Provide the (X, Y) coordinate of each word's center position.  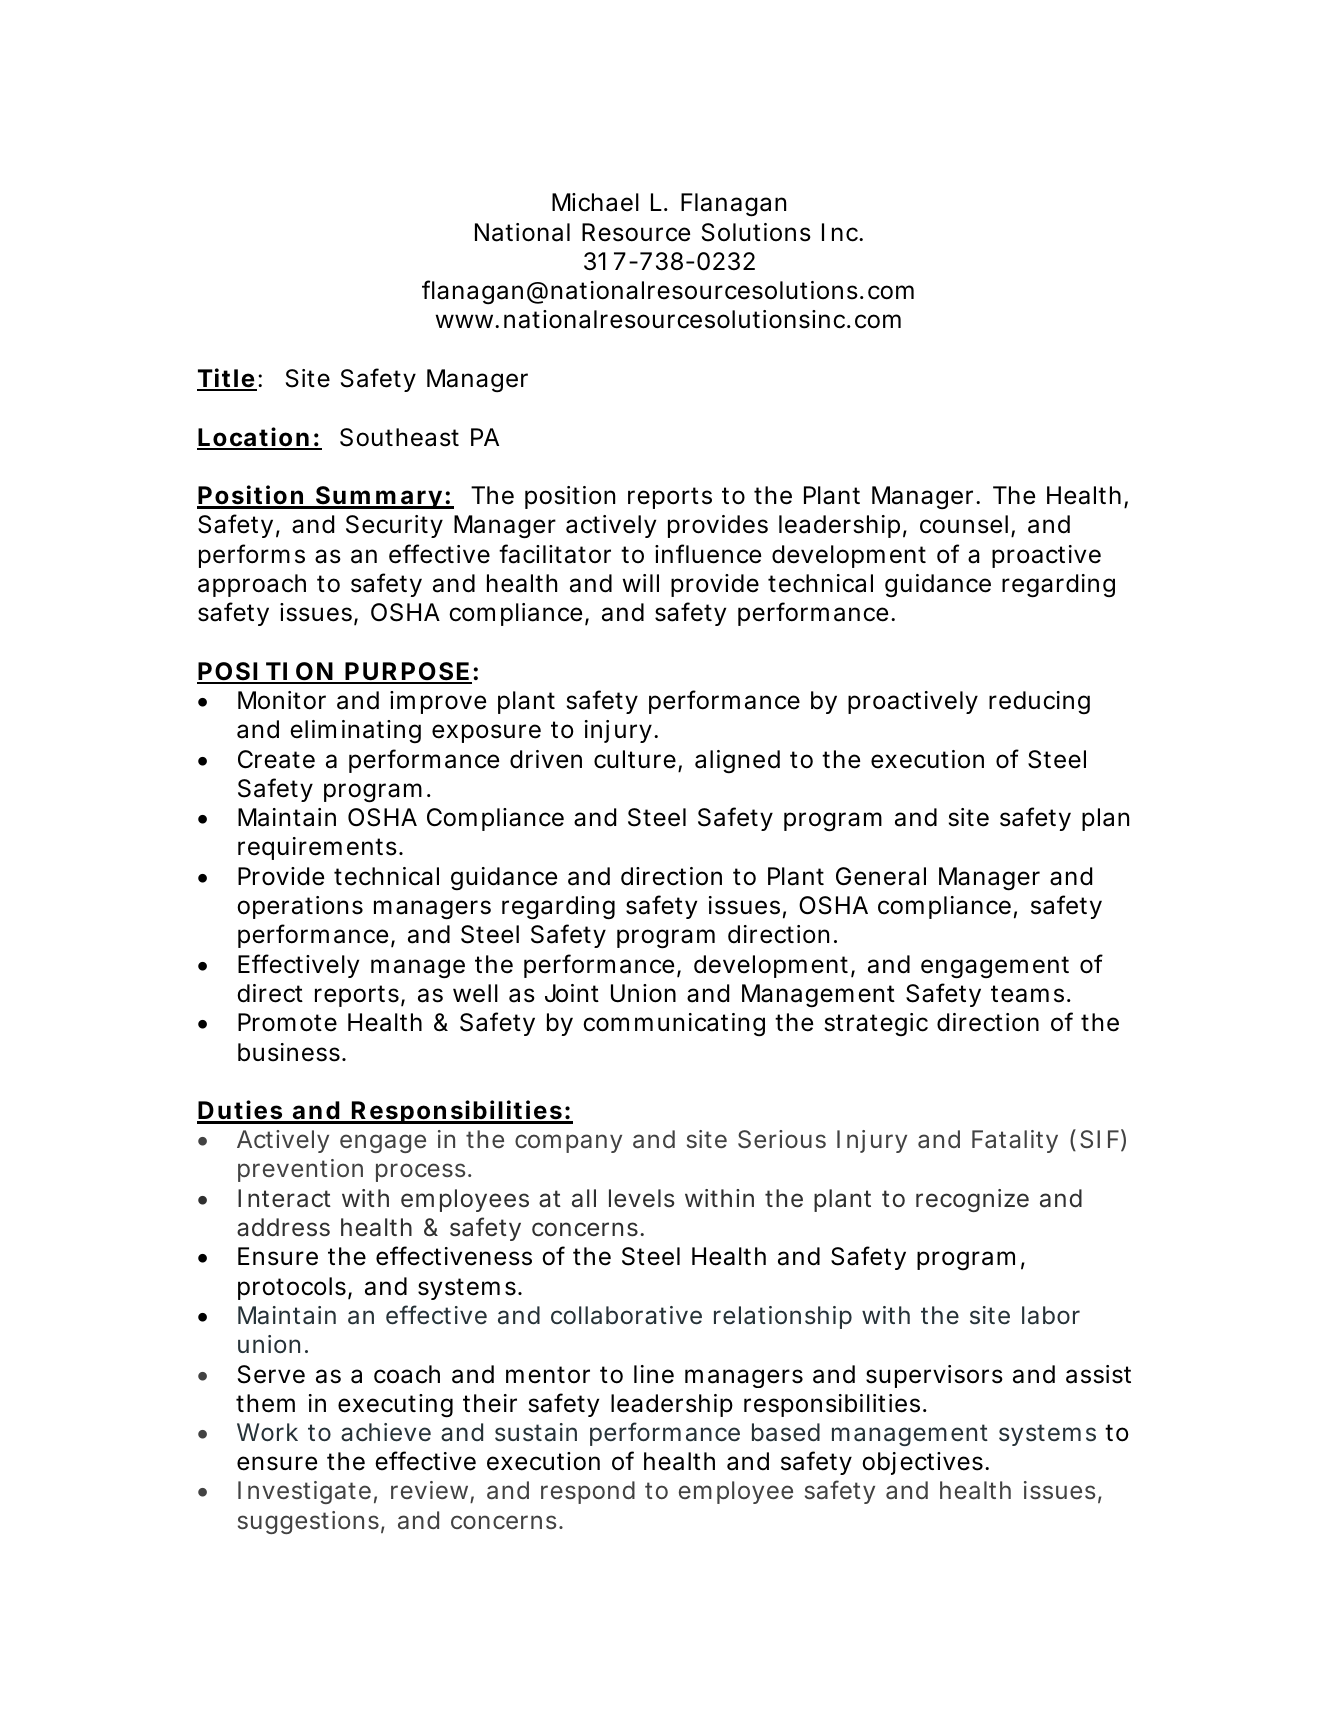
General (881, 876)
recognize (972, 1200)
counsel (964, 524)
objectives (922, 1463)
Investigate (304, 1492)
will (640, 583)
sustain (536, 1432)
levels (641, 1198)
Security (394, 526)
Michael (595, 202)
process (420, 1172)
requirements (317, 848)
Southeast (399, 437)
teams (1027, 994)
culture (635, 759)
